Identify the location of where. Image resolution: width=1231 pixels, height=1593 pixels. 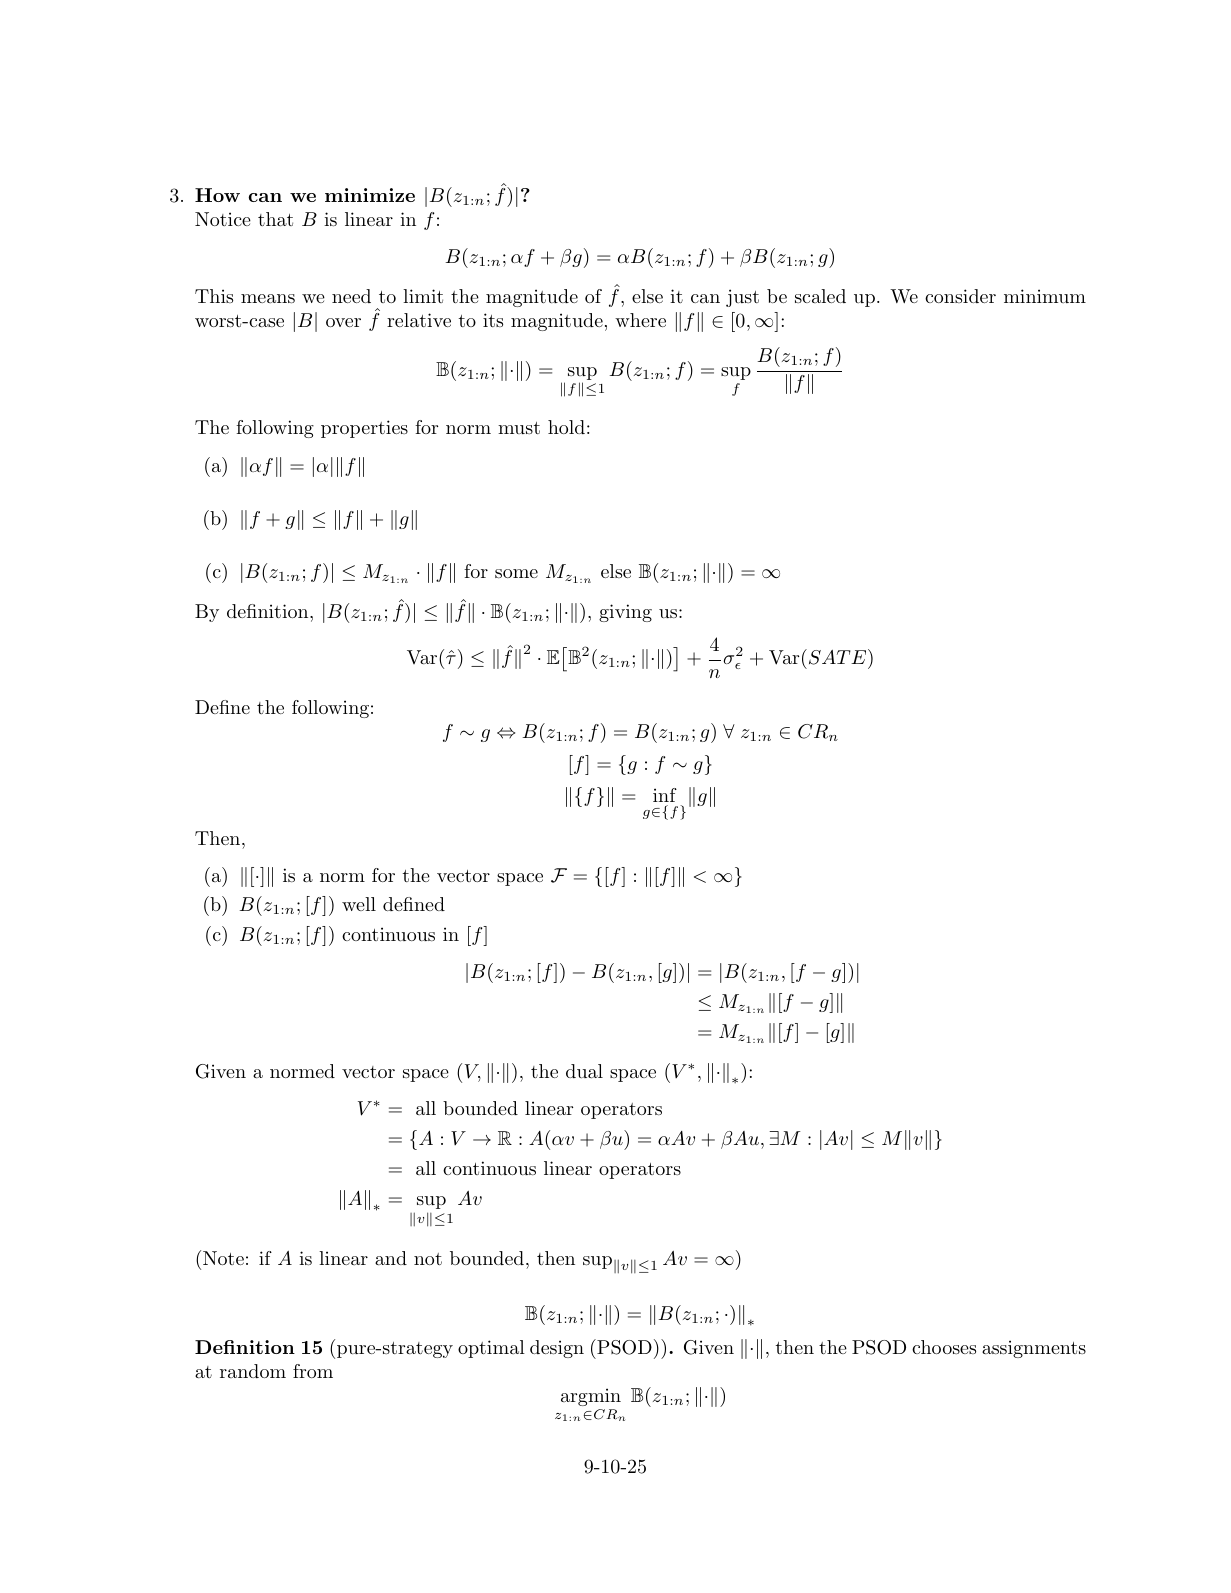
(640, 320).
